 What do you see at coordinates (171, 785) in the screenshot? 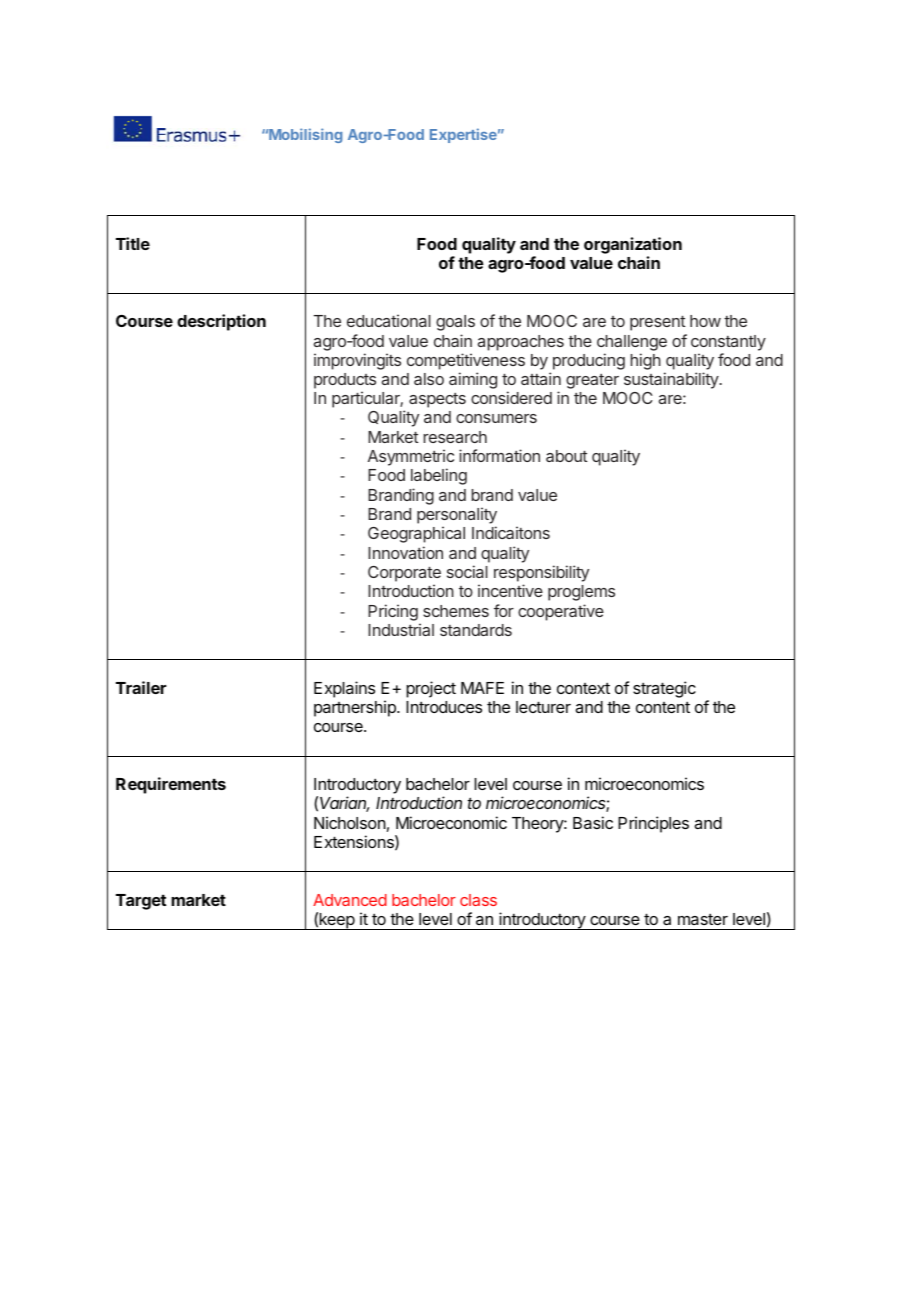
I see `Requirements` at bounding box center [171, 785].
